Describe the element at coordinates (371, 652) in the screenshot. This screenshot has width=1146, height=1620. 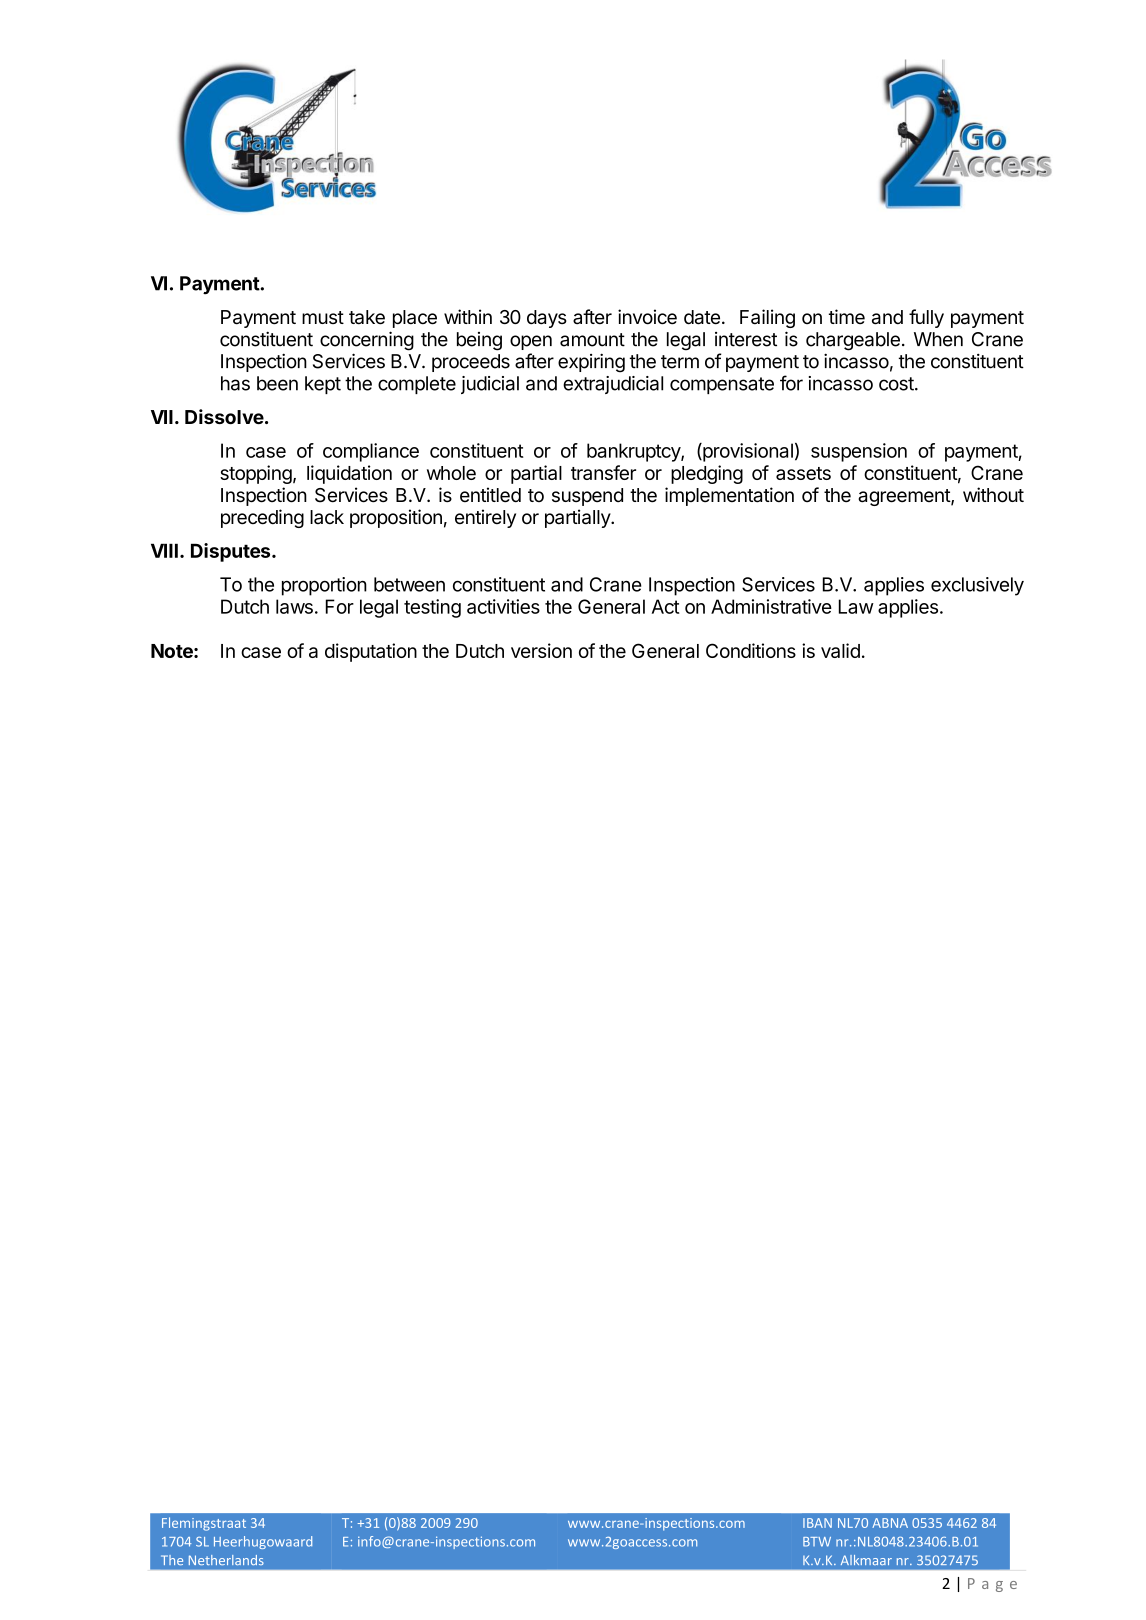
I see `disputation` at that location.
